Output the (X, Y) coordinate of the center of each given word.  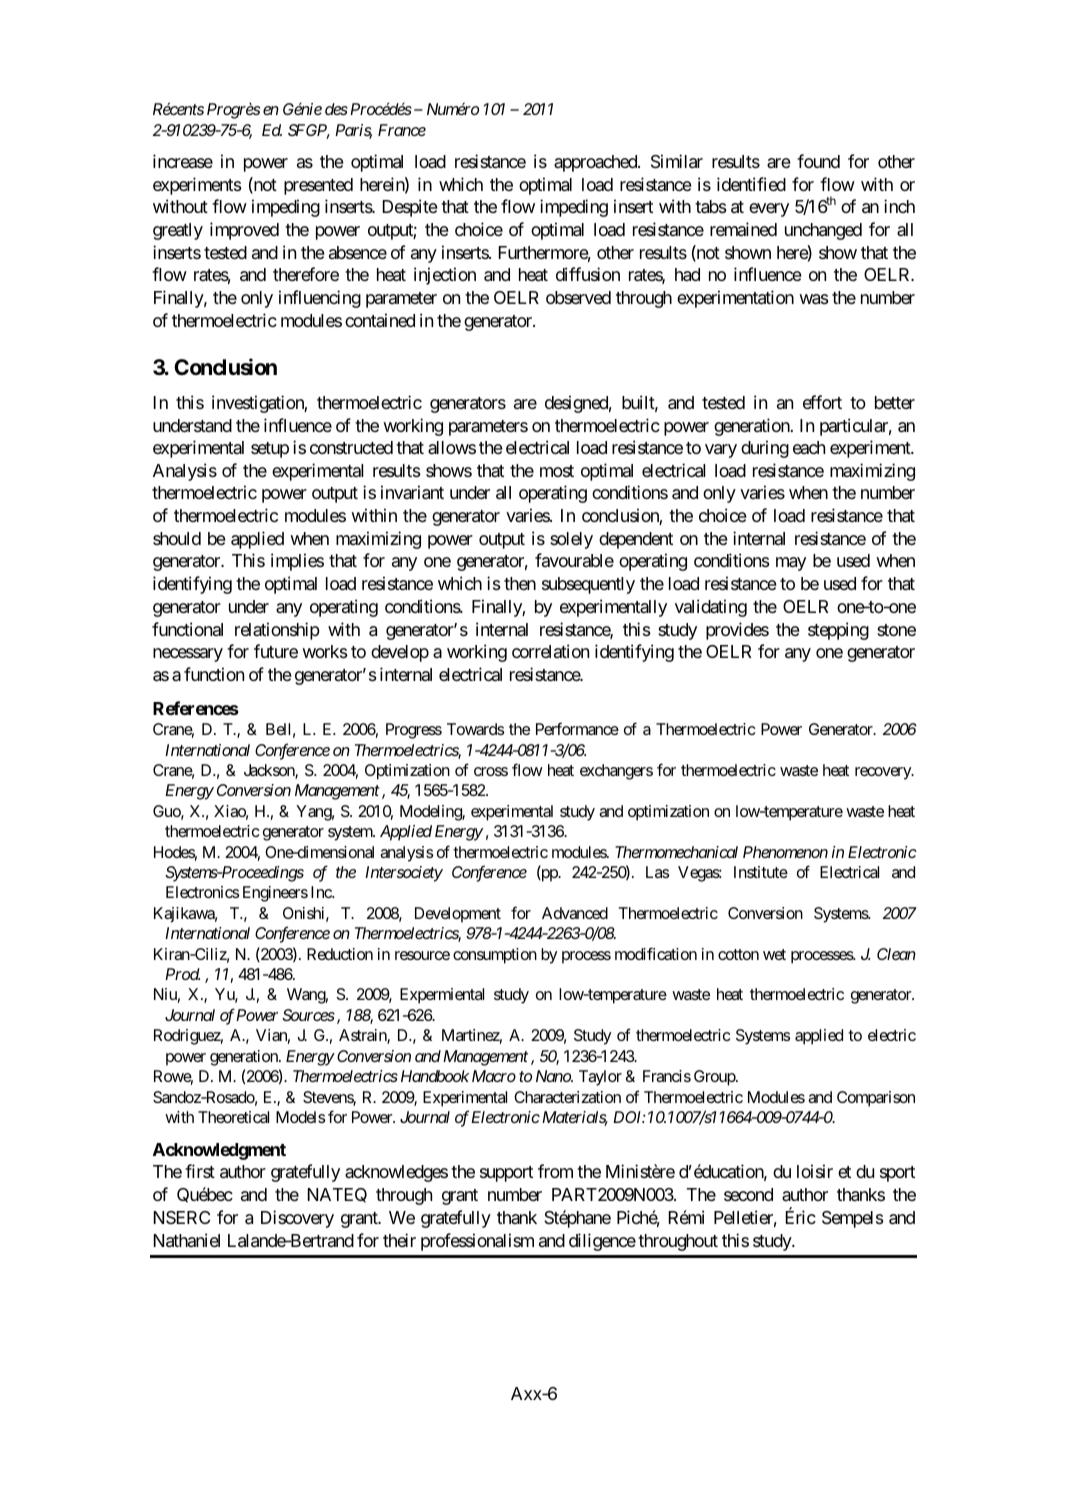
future (276, 651)
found (818, 161)
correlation (550, 651)
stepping (838, 631)
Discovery (297, 1219)
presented (318, 186)
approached (596, 163)
